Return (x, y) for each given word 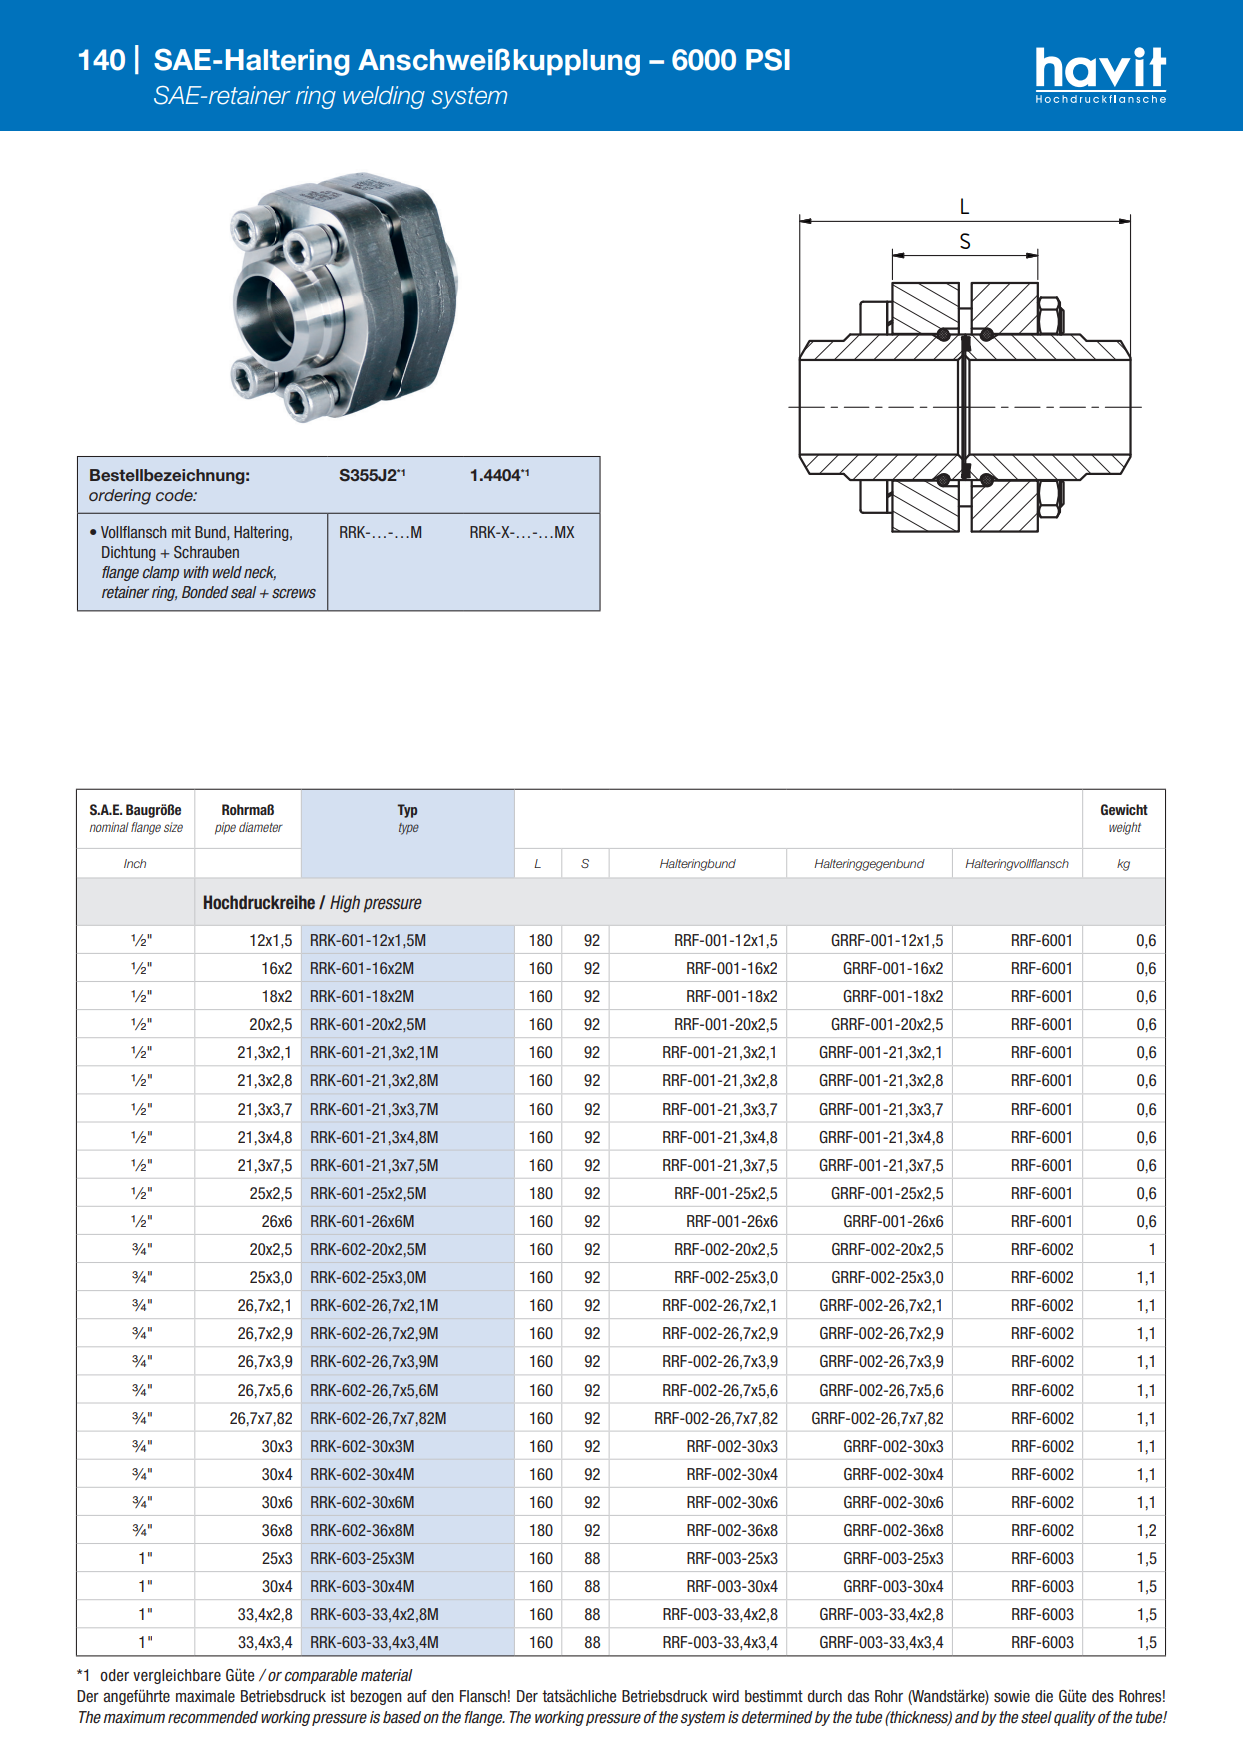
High (345, 904)
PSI (768, 59)
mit (181, 532)
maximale (205, 1696)
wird (725, 1696)
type (409, 829)
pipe (225, 828)
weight (1125, 828)
